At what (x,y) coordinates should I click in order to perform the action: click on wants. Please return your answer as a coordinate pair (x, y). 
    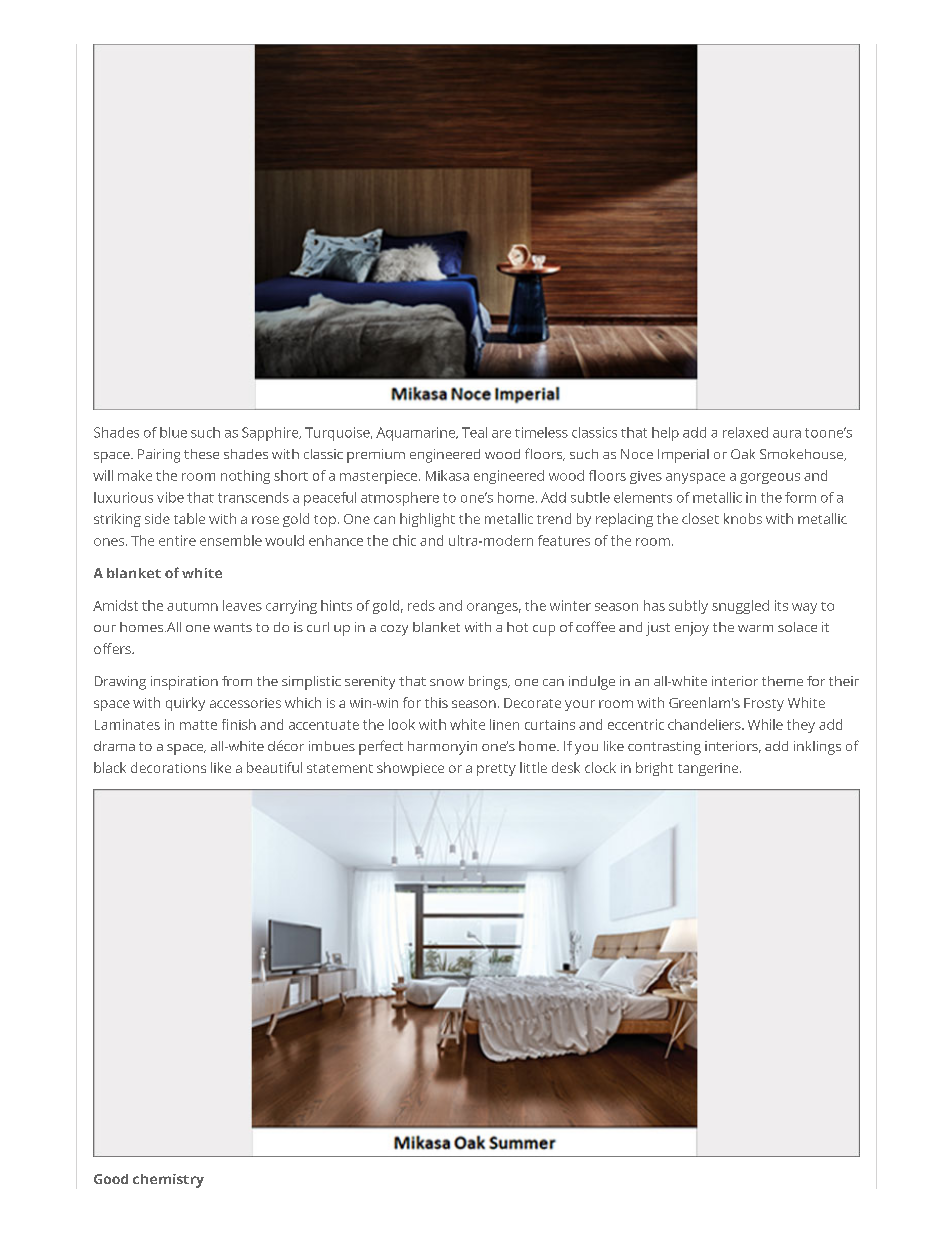
    Looking at the image, I should click on (233, 627).
